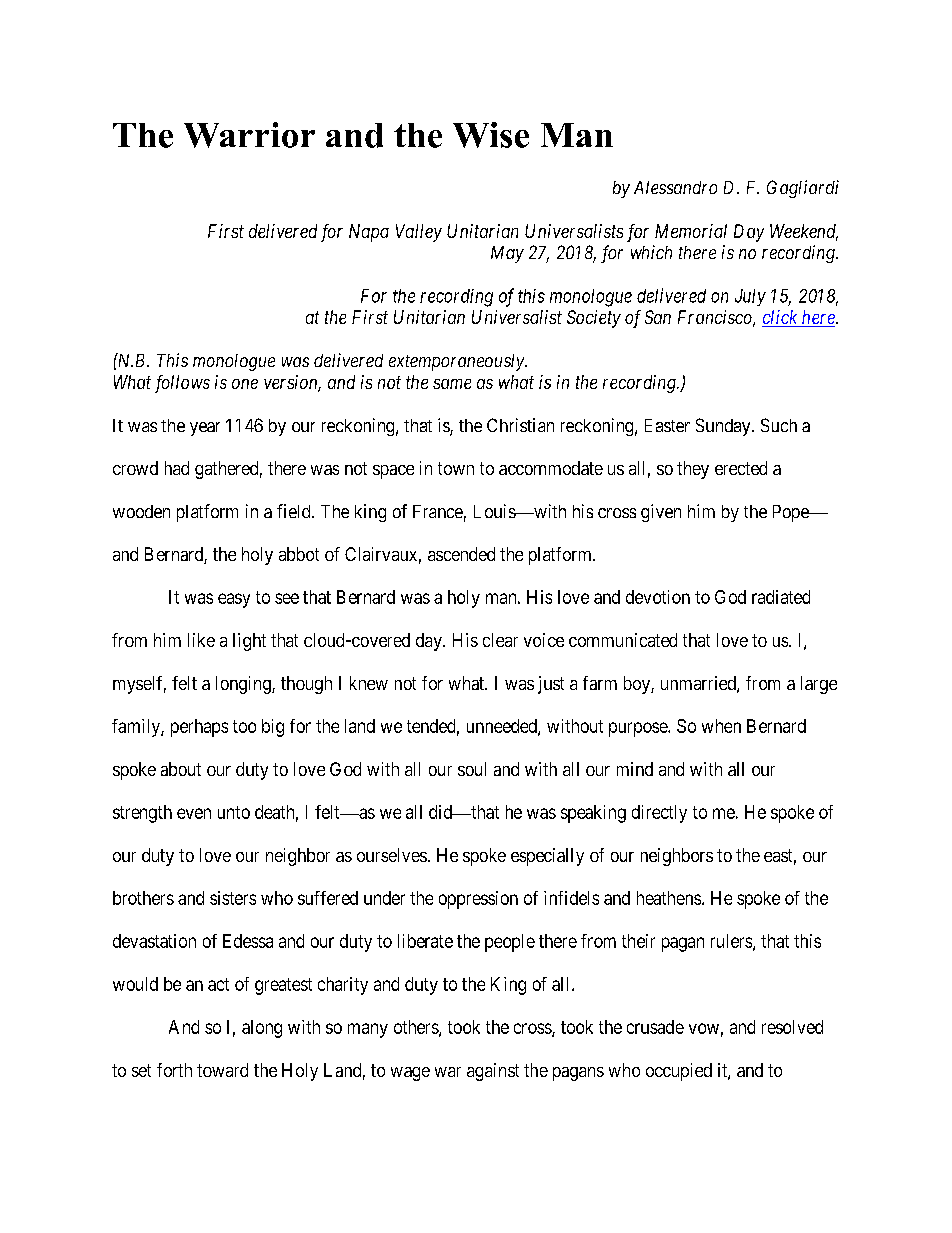  Describe the element at coordinates (659, 814) in the screenshot. I see `directly` at that location.
